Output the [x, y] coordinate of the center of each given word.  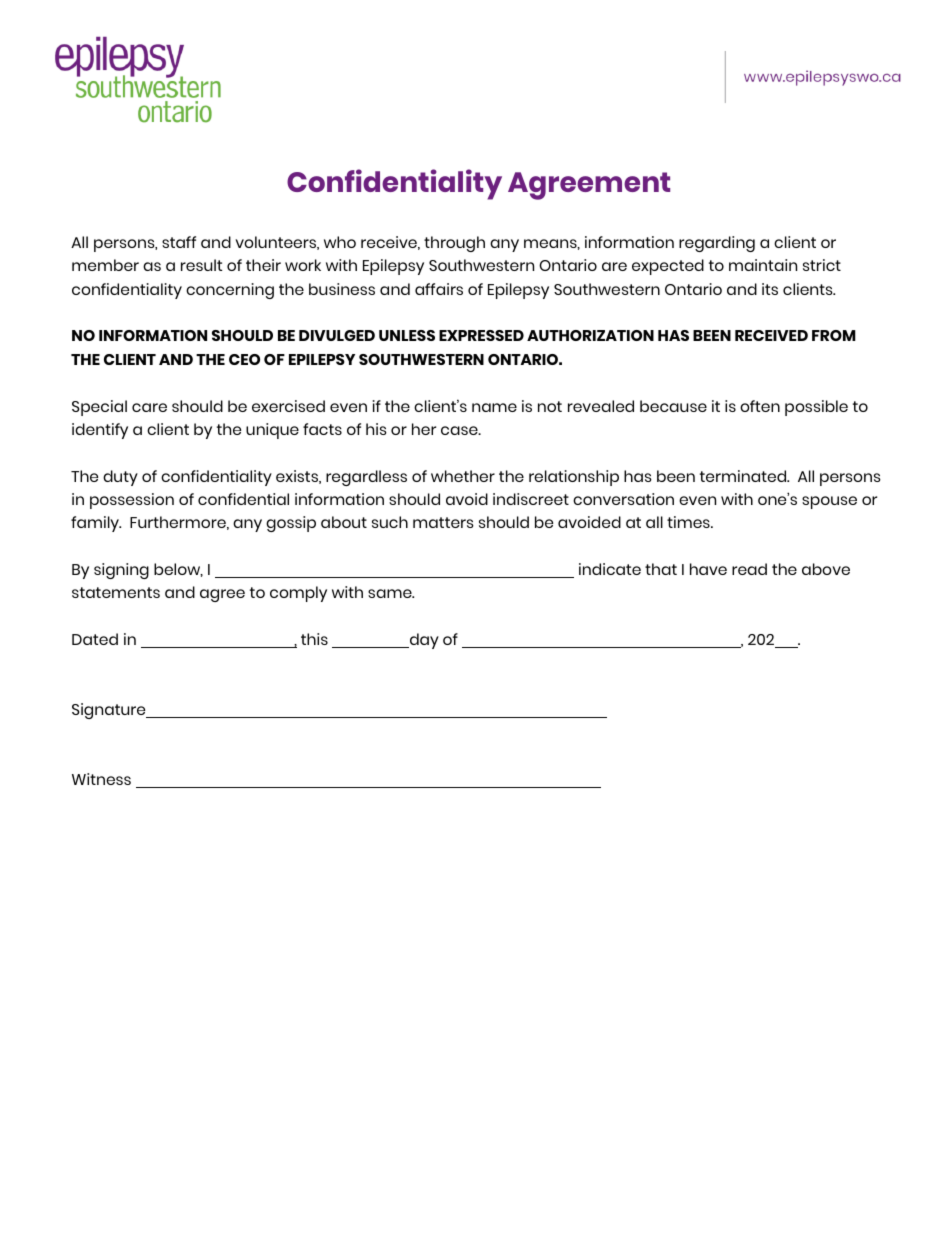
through [454, 244]
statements [116, 592]
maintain [763, 265]
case [460, 430]
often [760, 406]
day [423, 641]
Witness [101, 779]
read [749, 569]
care [149, 407]
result [201, 265]
